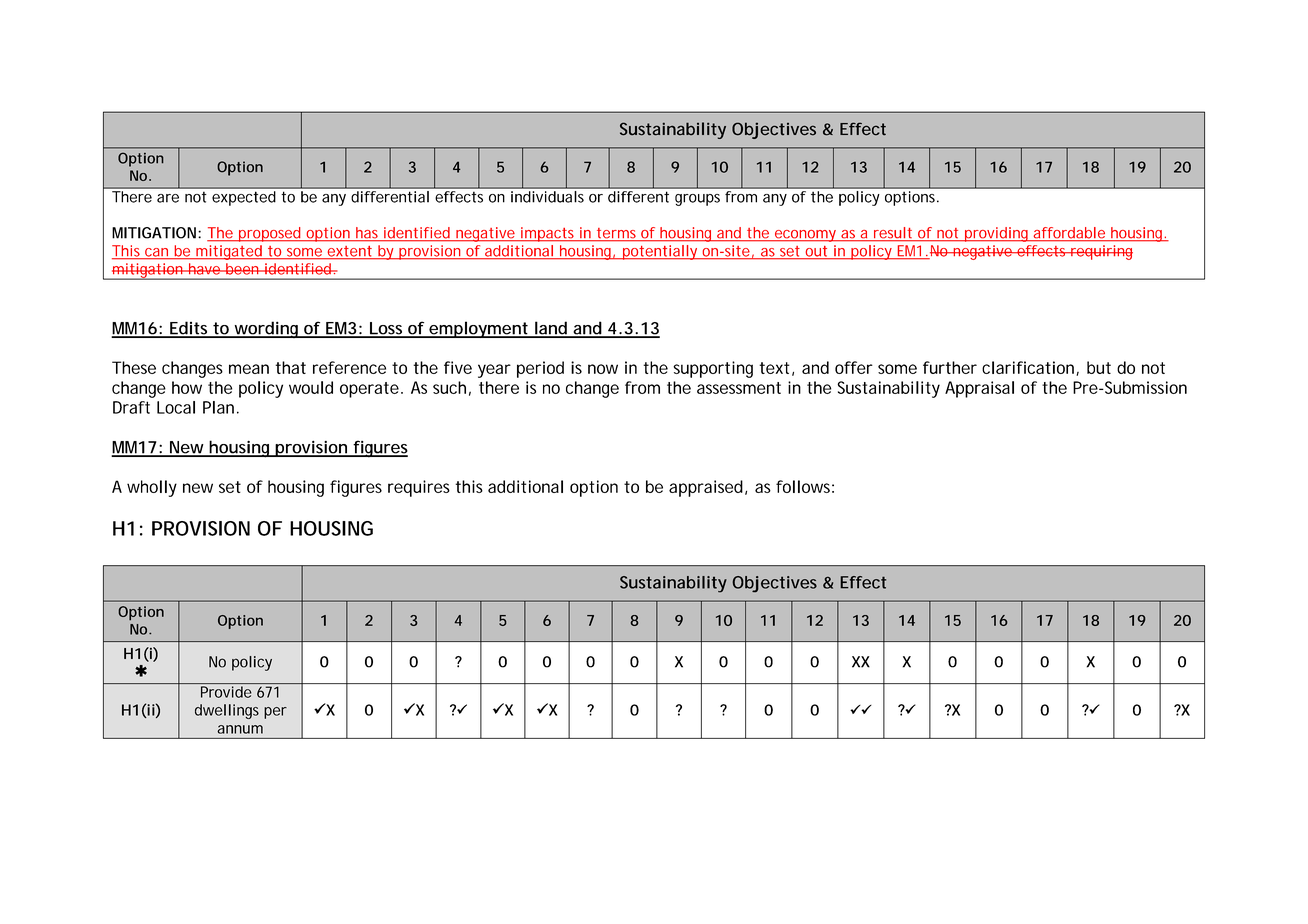 The image size is (1308, 924). I want to click on now, so click(603, 369).
